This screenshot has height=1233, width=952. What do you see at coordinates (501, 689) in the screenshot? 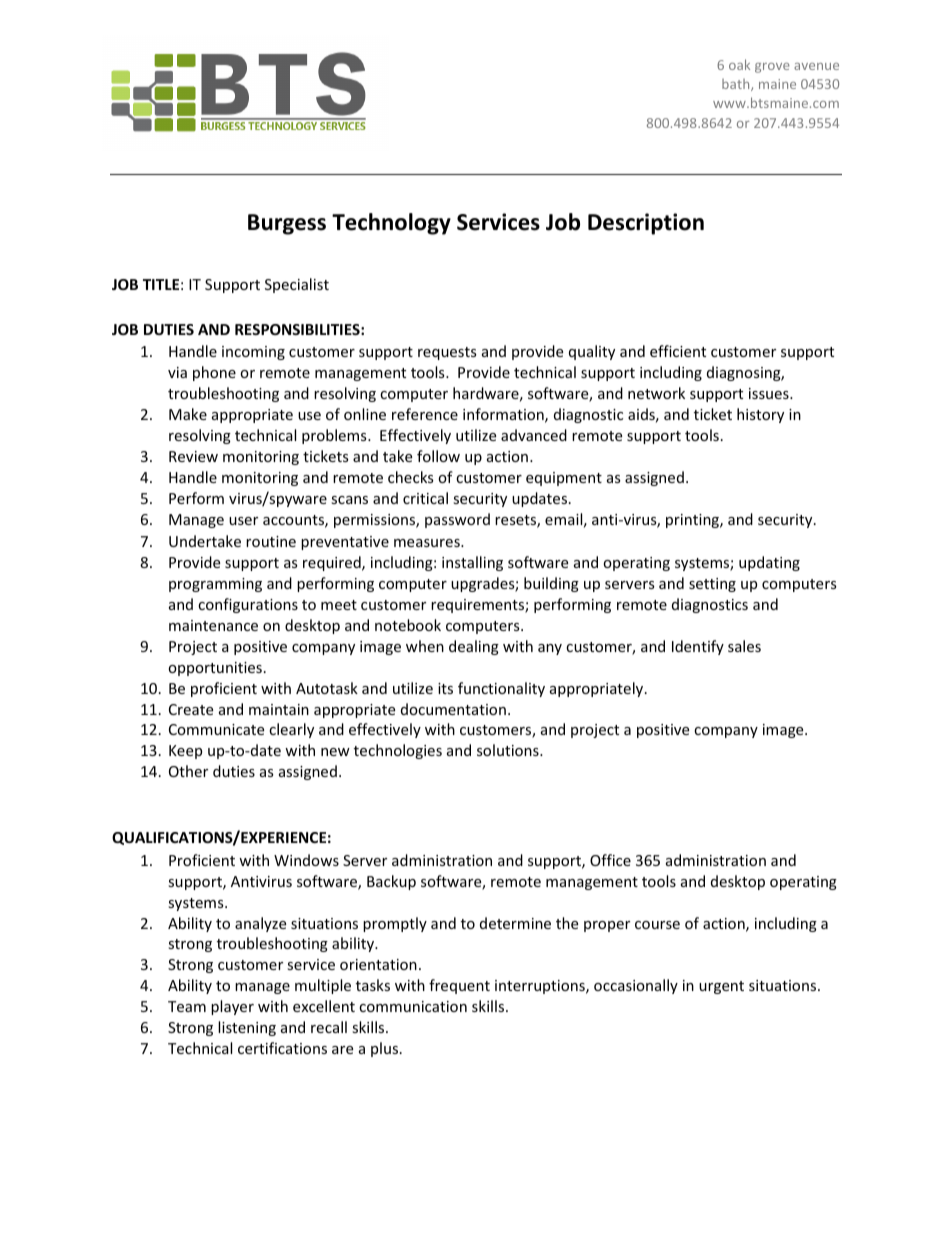
I see `functionality` at bounding box center [501, 689].
